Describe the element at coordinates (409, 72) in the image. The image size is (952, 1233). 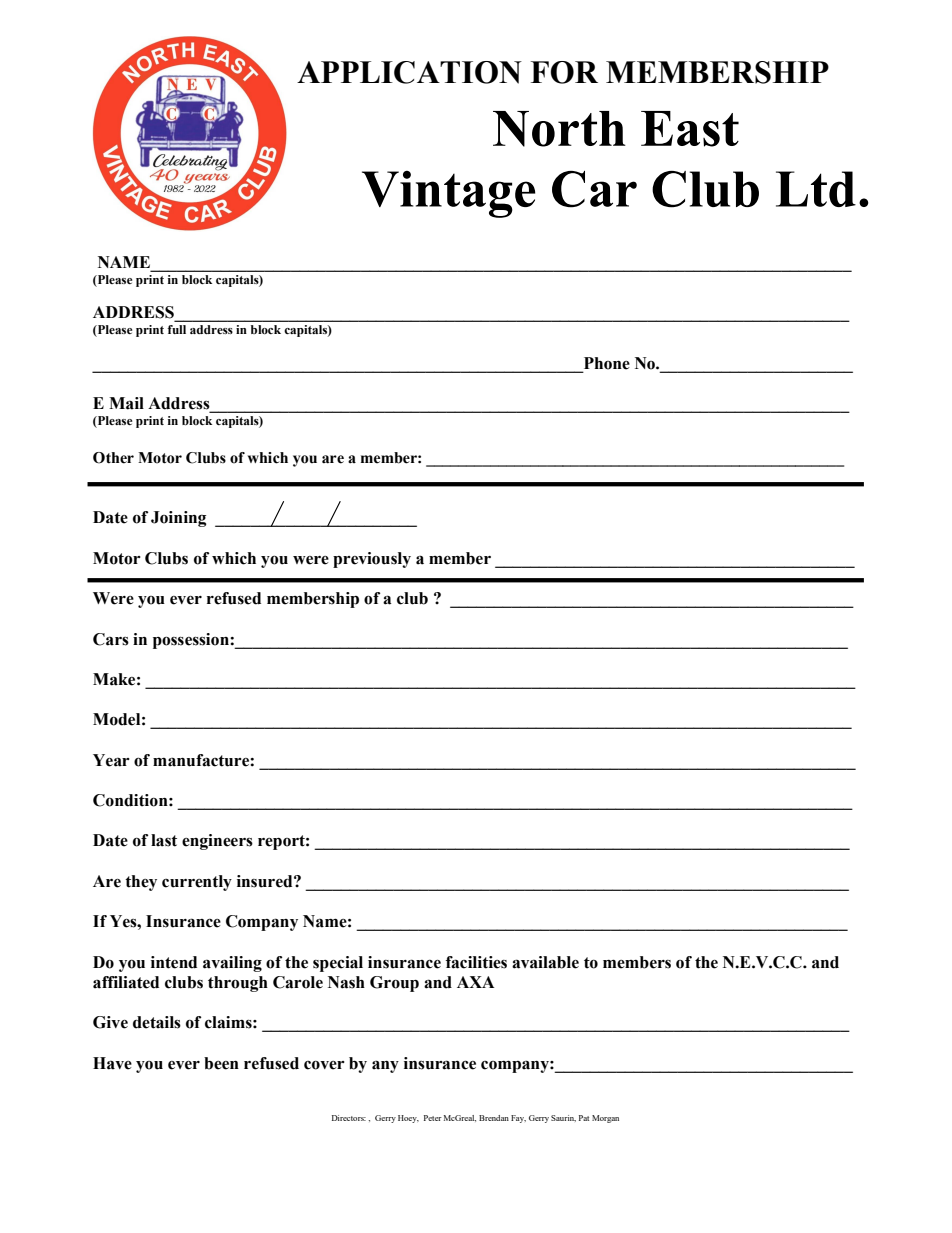
I see `APPLICATION` at that location.
